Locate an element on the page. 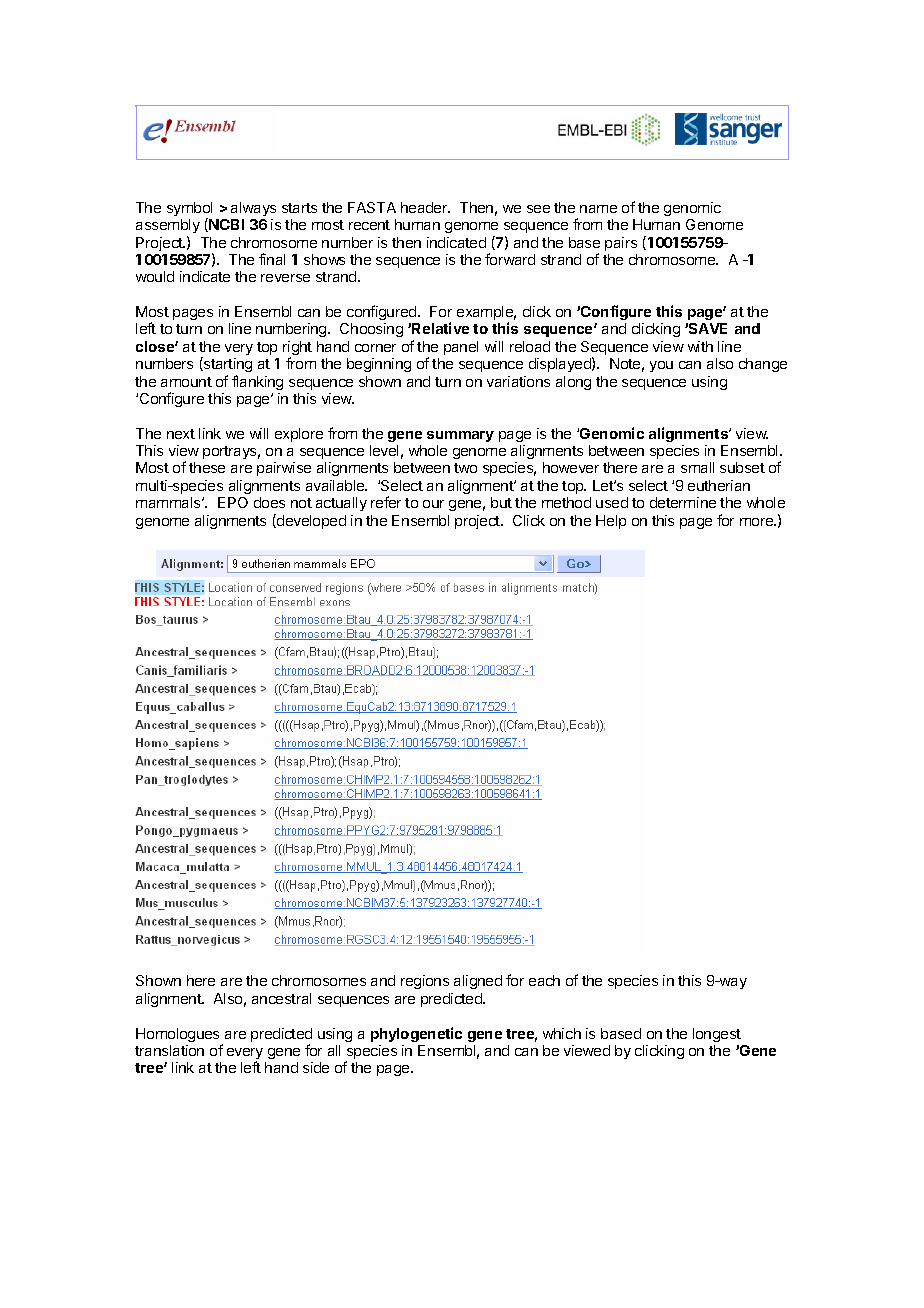 This image has height=1308, width=924. developed is located at coordinates (310, 521).
